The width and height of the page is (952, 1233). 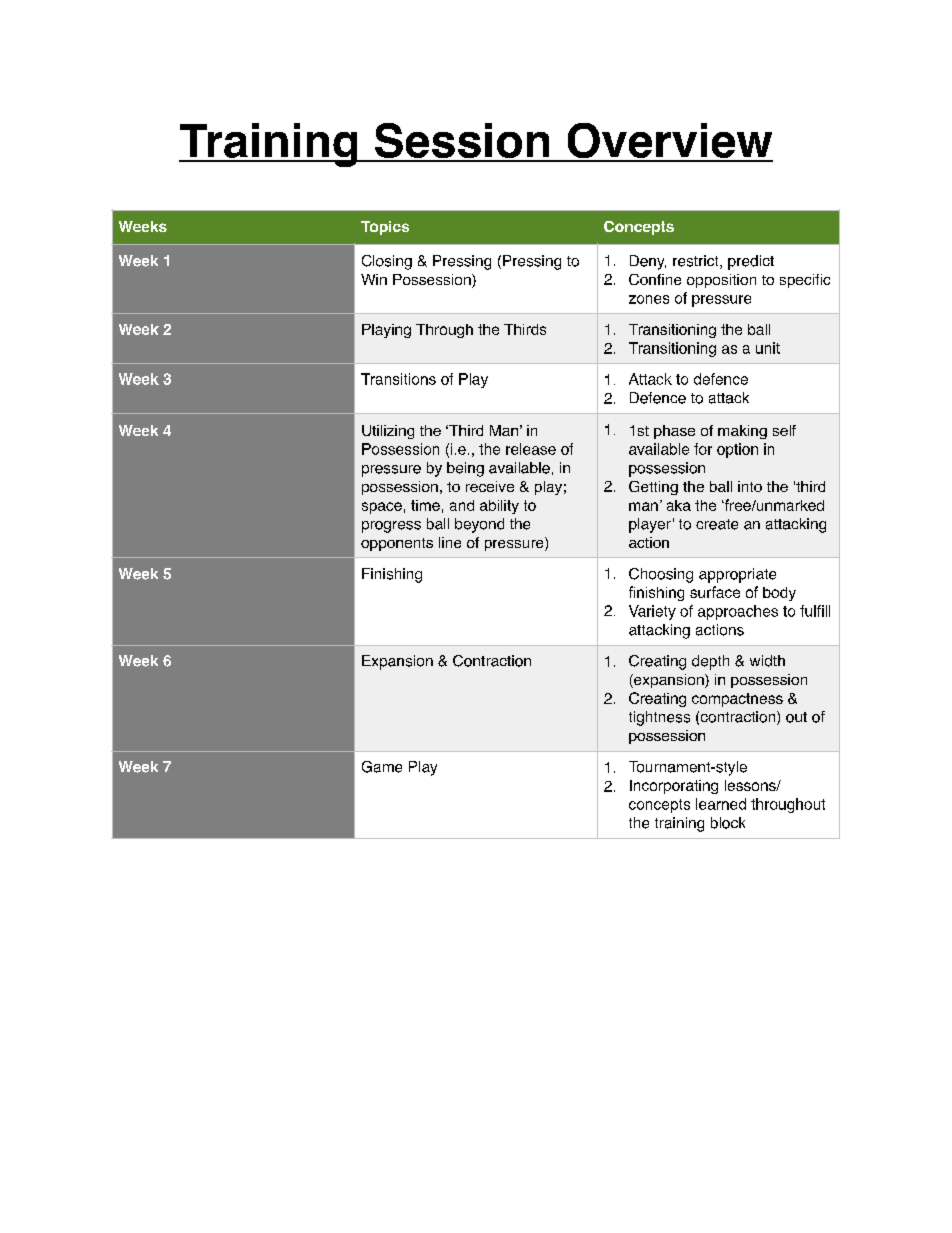 What do you see at coordinates (751, 262) in the page?
I see `predict` at bounding box center [751, 262].
